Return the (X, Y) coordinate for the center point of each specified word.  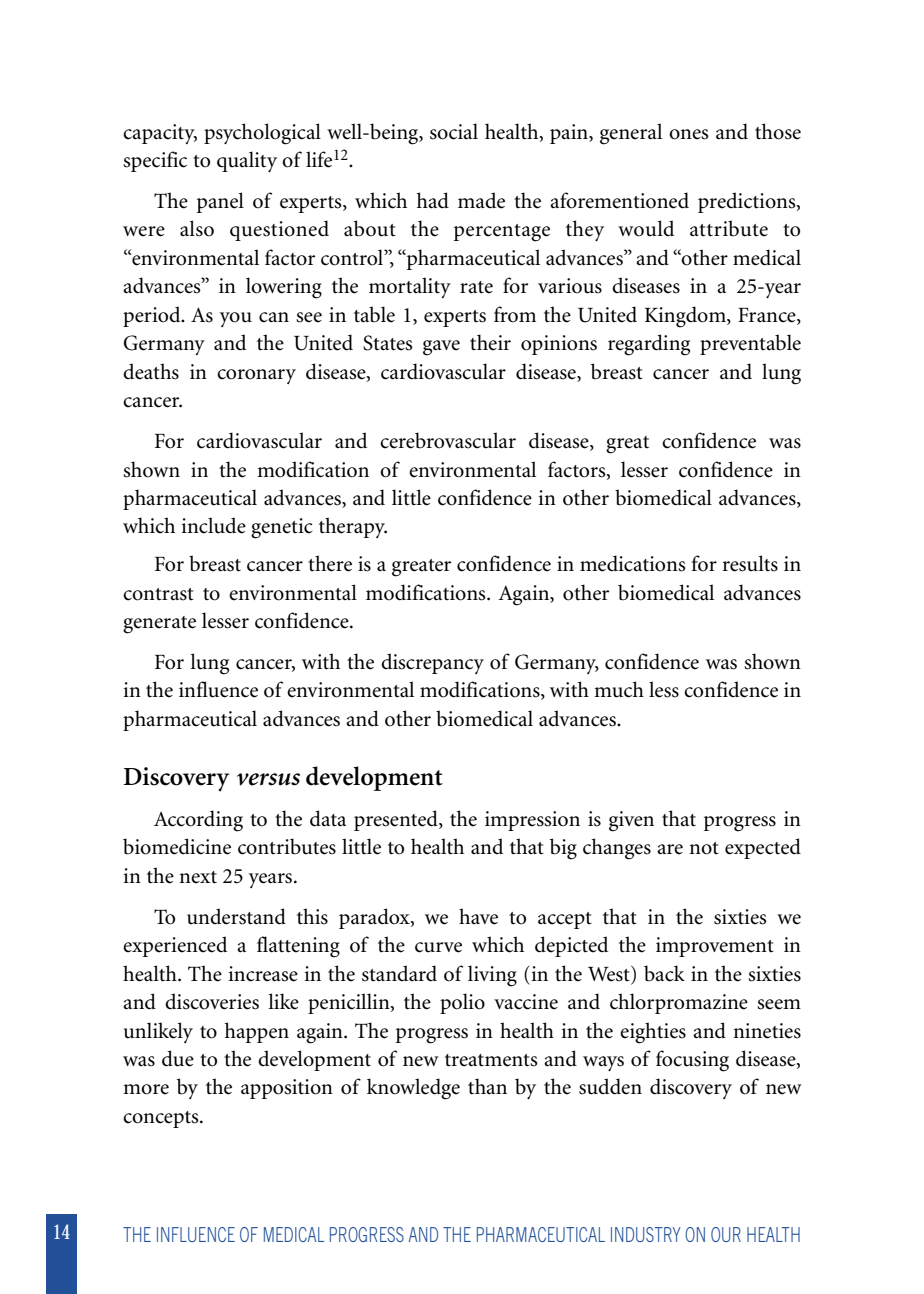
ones (689, 134)
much (619, 689)
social (454, 131)
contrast (158, 594)
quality (247, 161)
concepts (162, 1119)
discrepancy (432, 663)
